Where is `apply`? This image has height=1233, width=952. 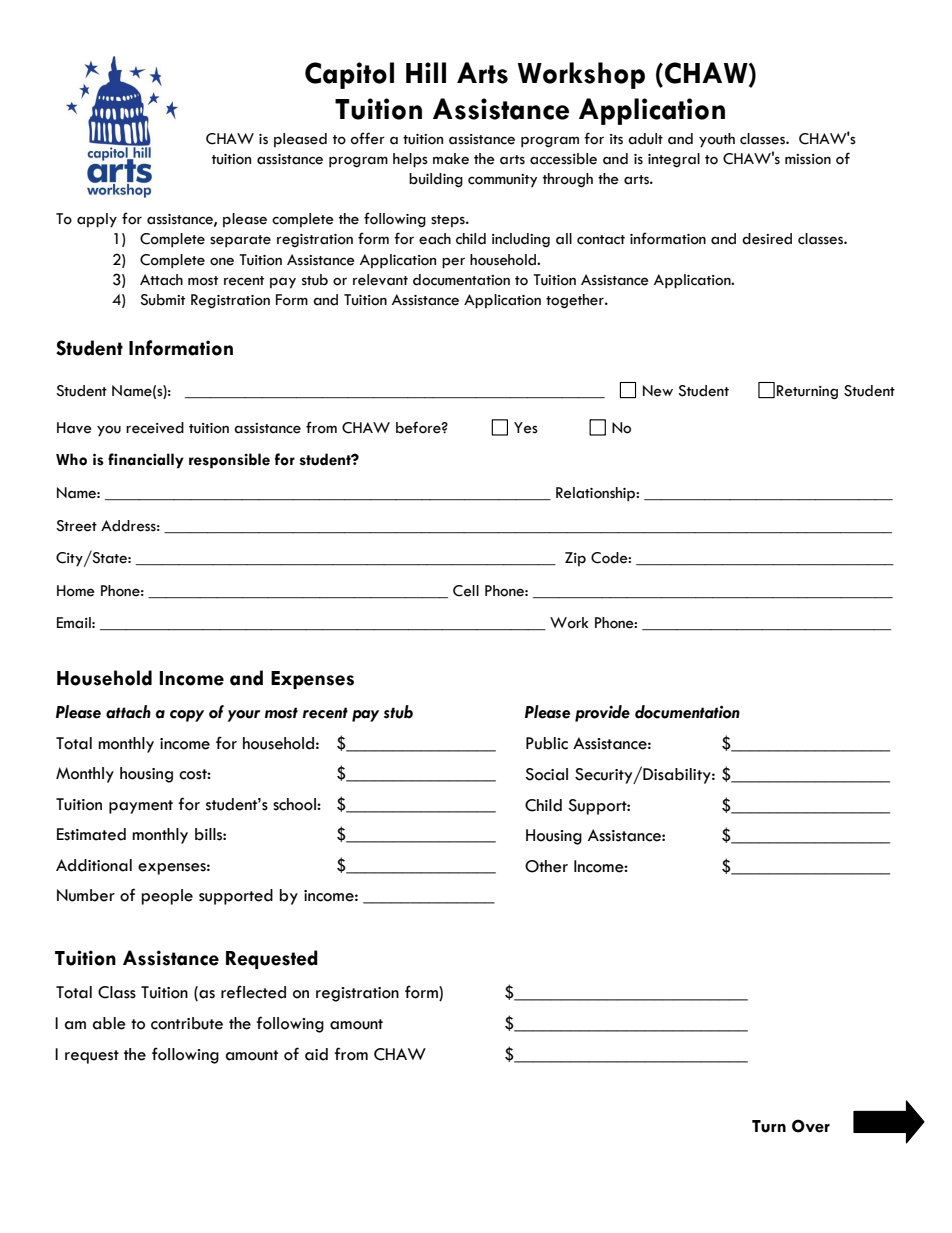
apply is located at coordinates (97, 220).
